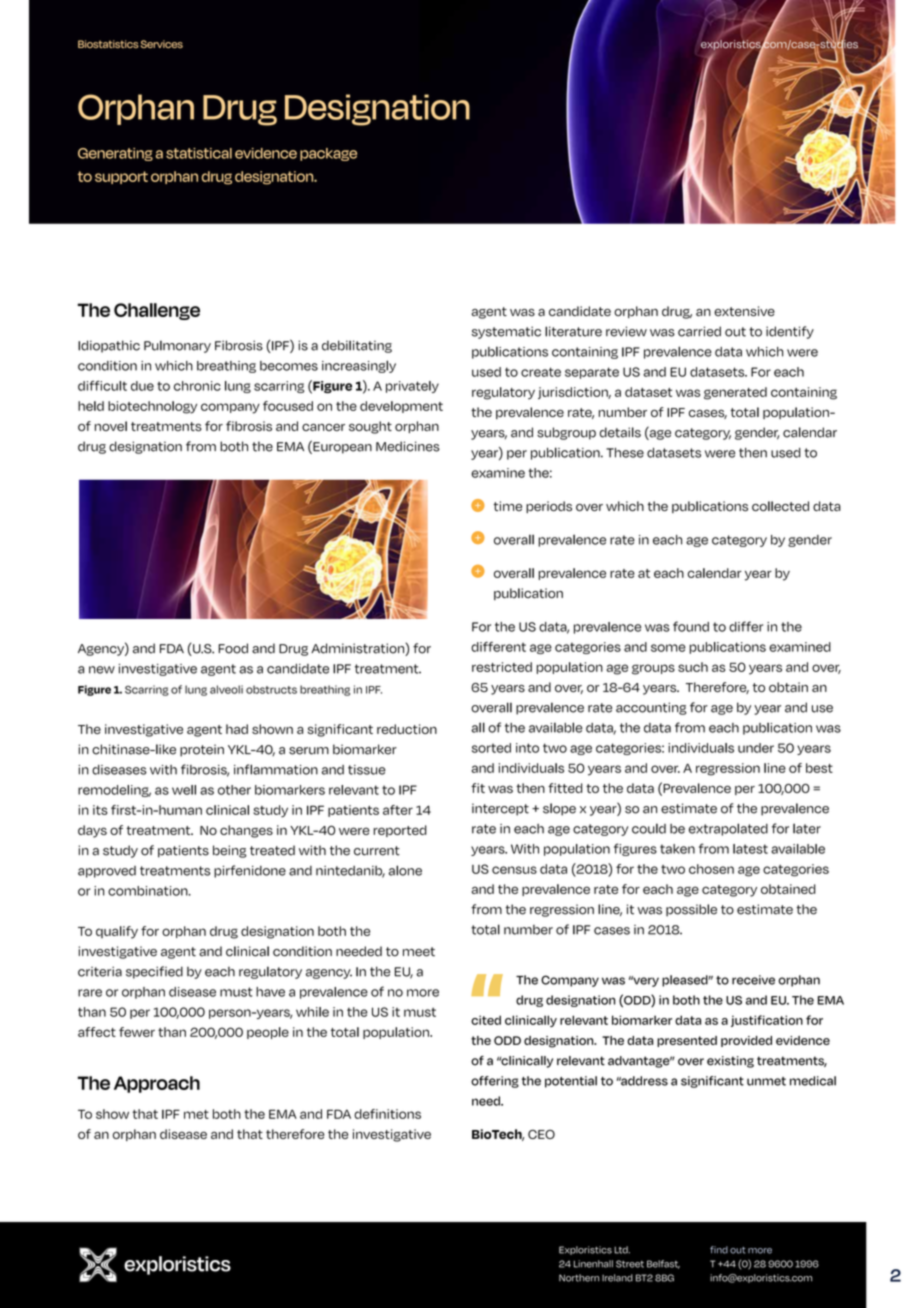 The image size is (924, 1308). I want to click on Services, so click(162, 44).
